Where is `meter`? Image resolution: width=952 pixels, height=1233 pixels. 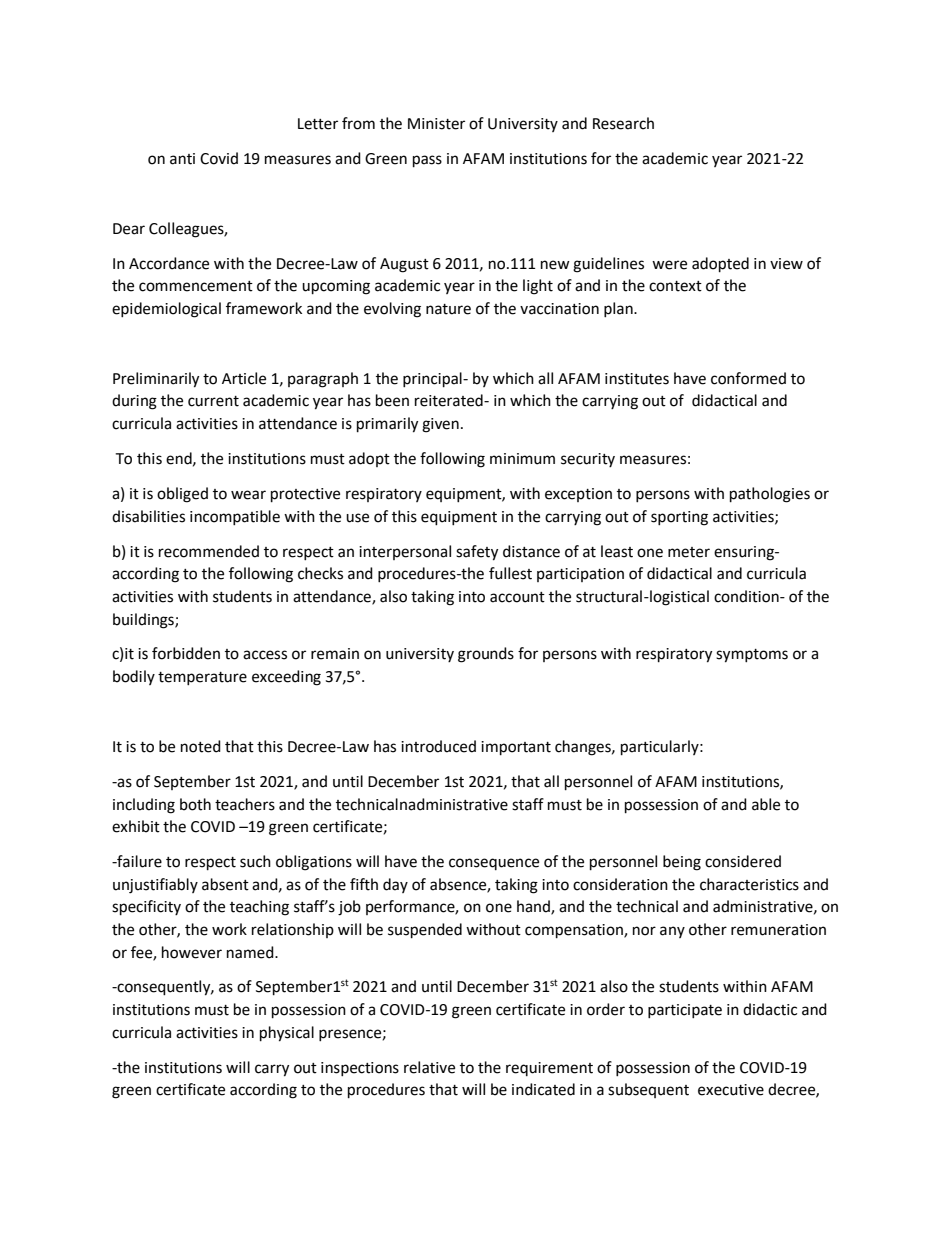
meter is located at coordinates (689, 552).
